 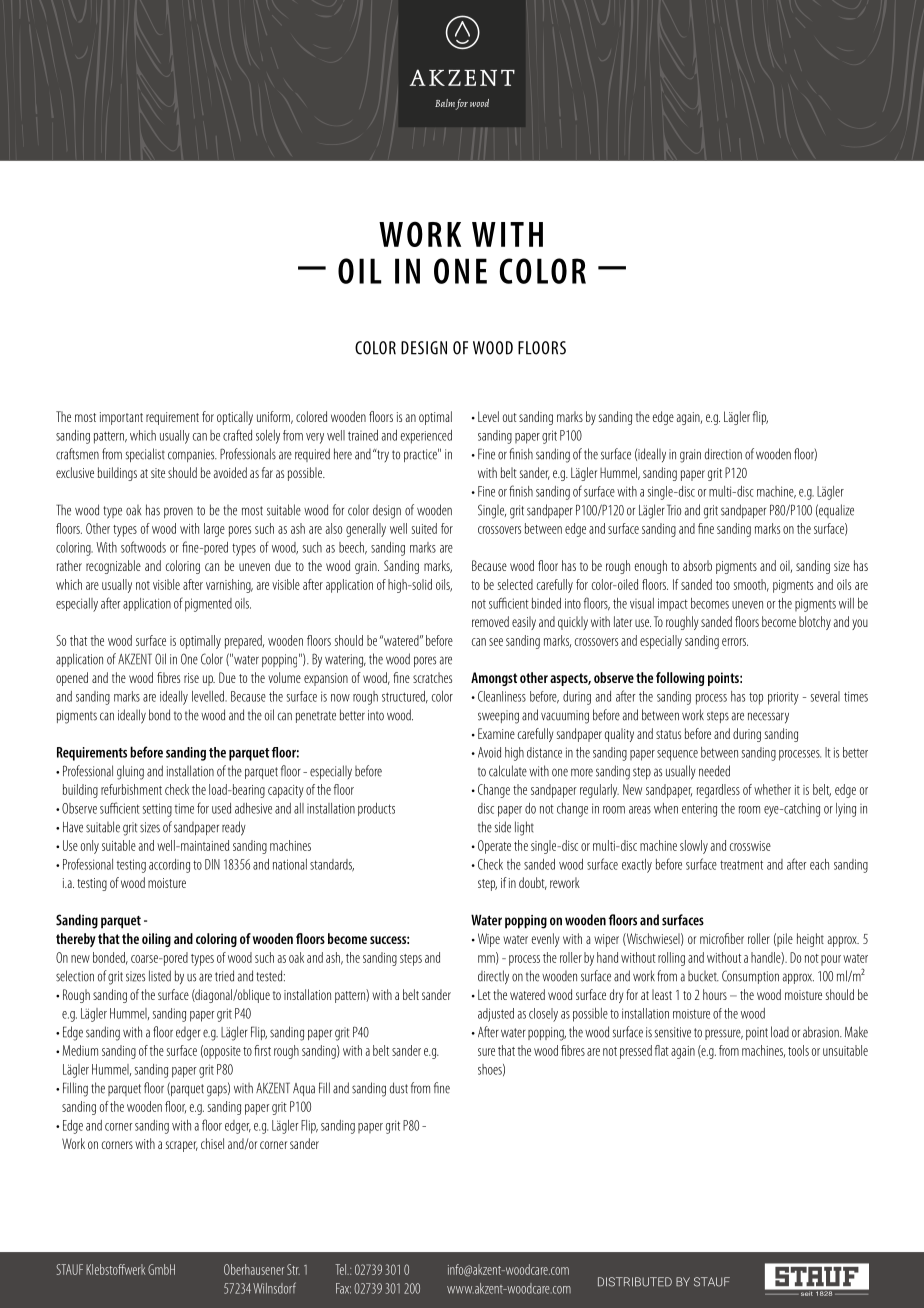 What do you see at coordinates (341, 1269) in the screenshot?
I see `Tel` at bounding box center [341, 1269].
